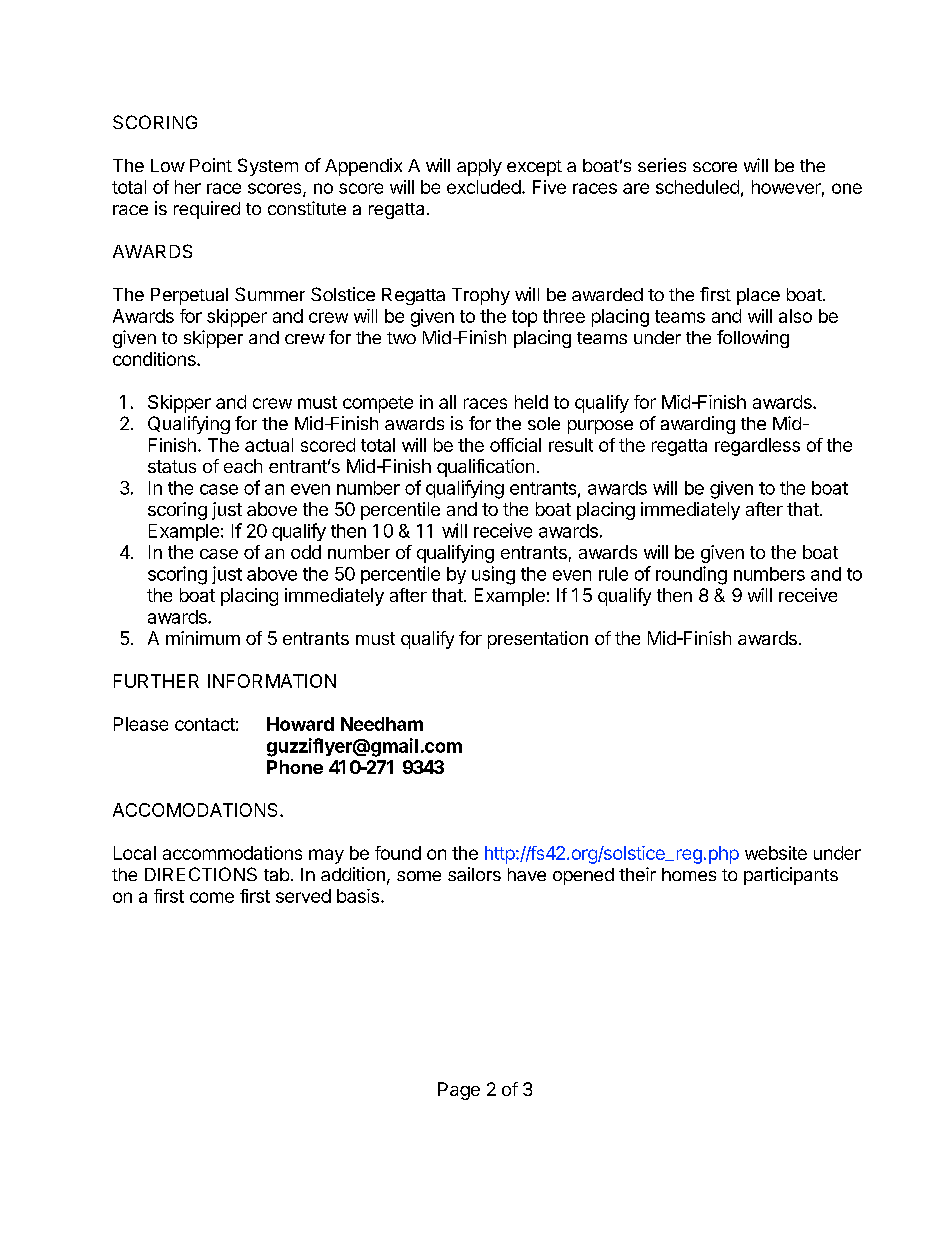 This screenshot has width=952, height=1233. Describe the element at coordinates (212, 897) in the screenshot. I see `come` at that location.
